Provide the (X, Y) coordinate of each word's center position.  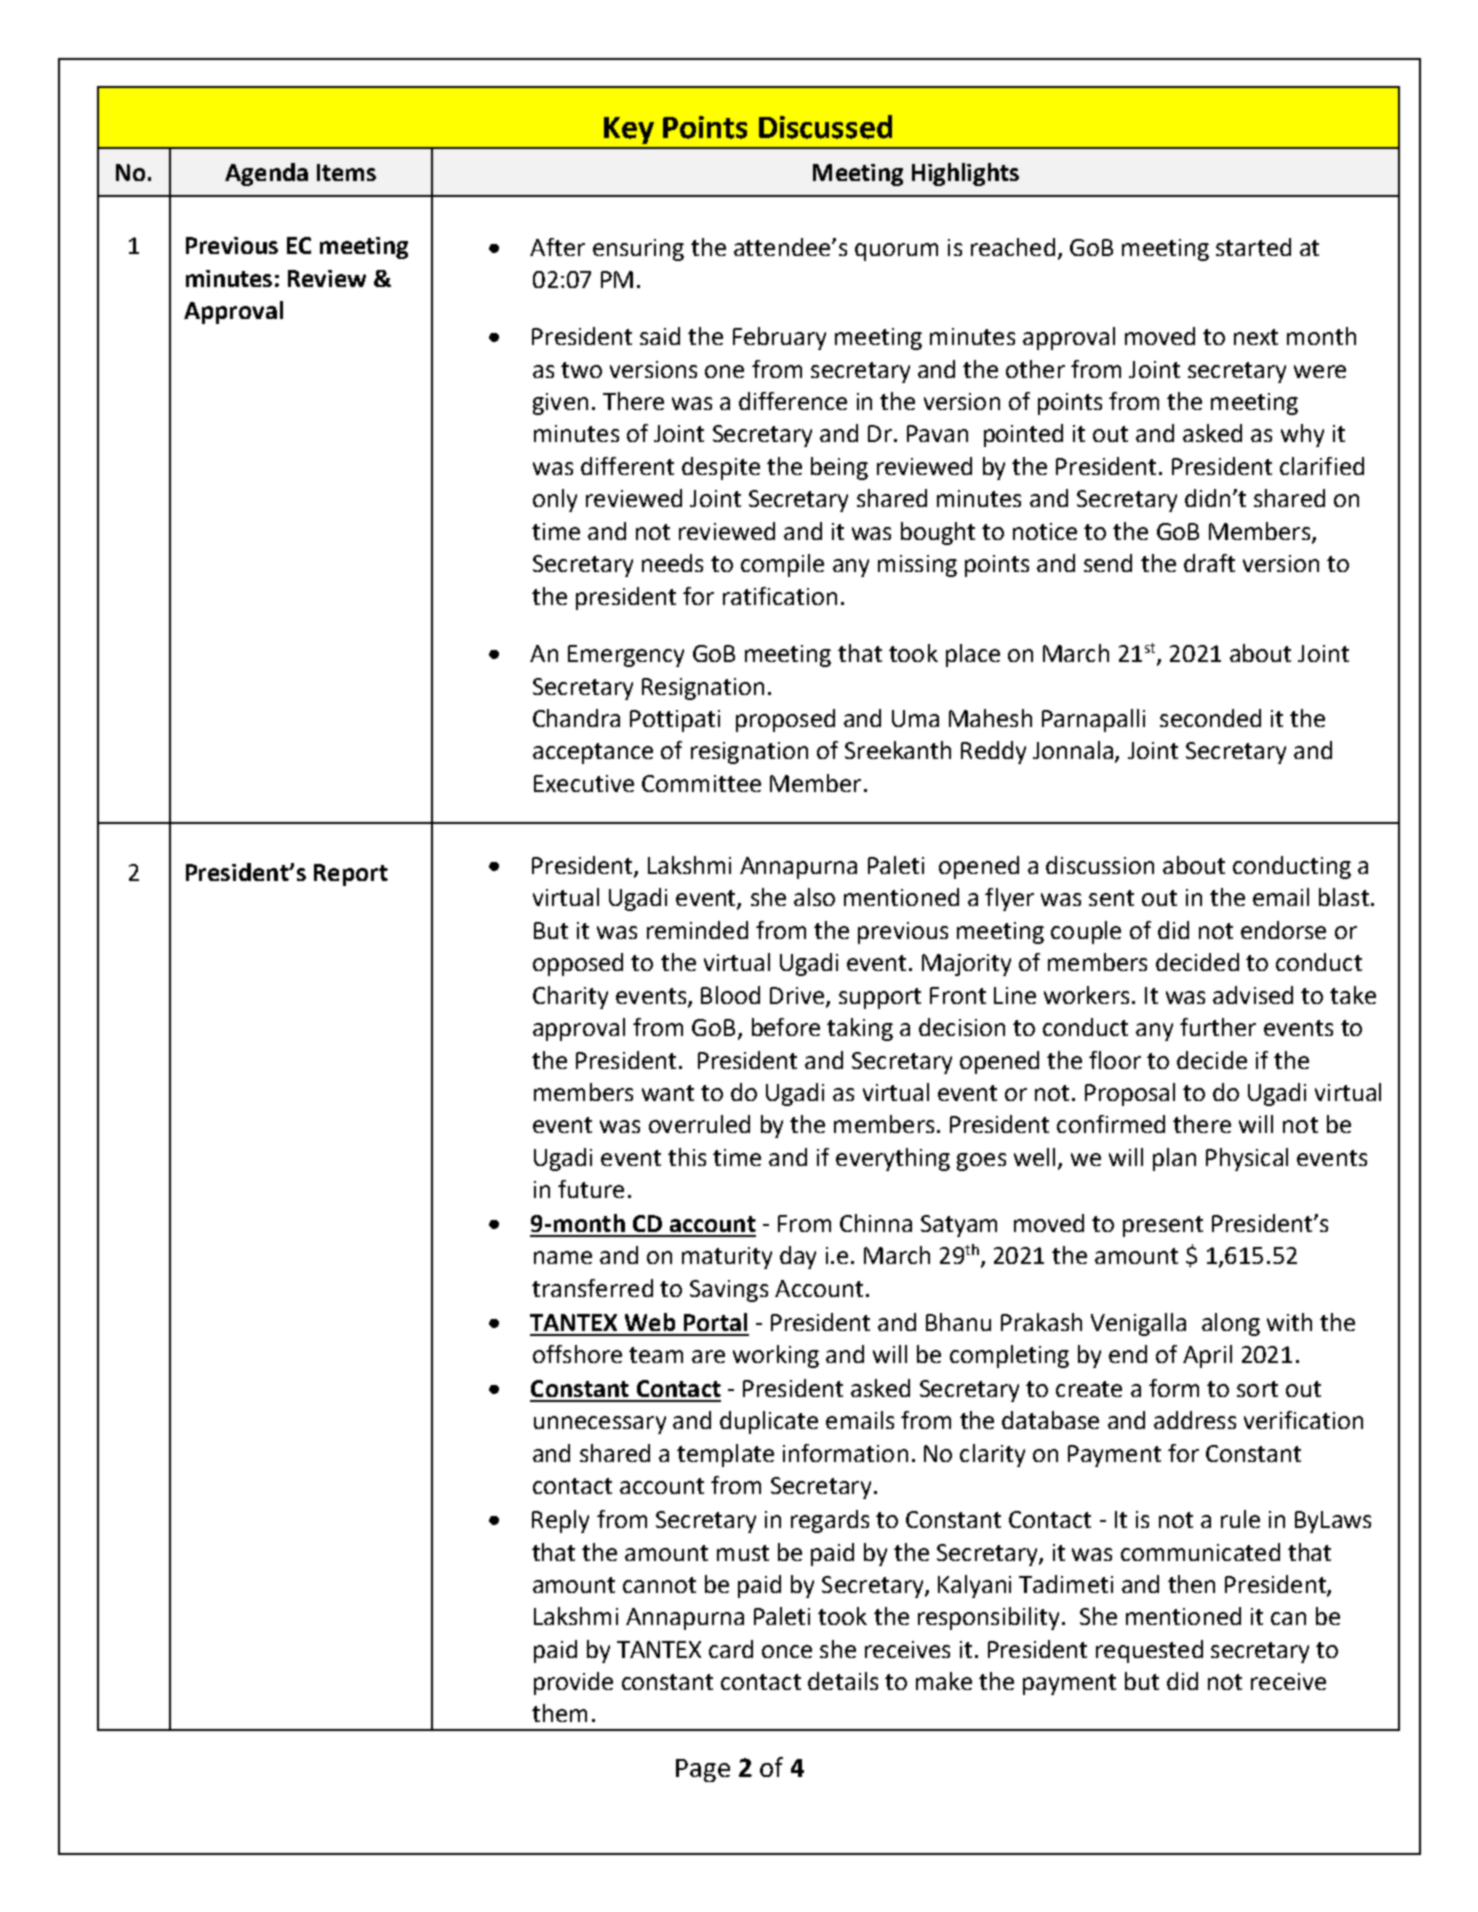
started (1253, 247)
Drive (797, 995)
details (843, 1681)
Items (346, 172)
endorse (1283, 930)
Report (351, 875)
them (559, 1713)
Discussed (825, 127)
